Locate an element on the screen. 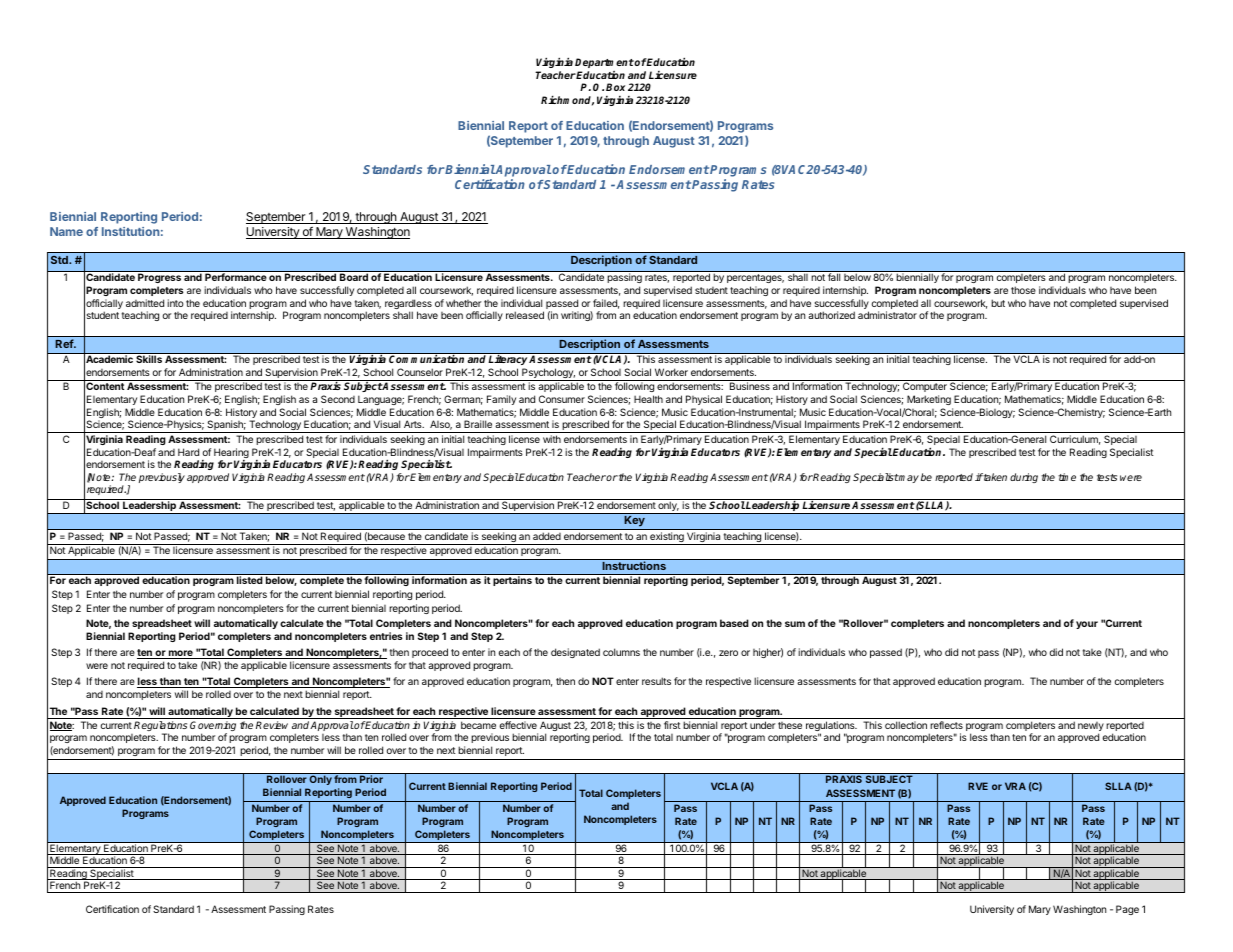  Name is located at coordinates (66, 231).
